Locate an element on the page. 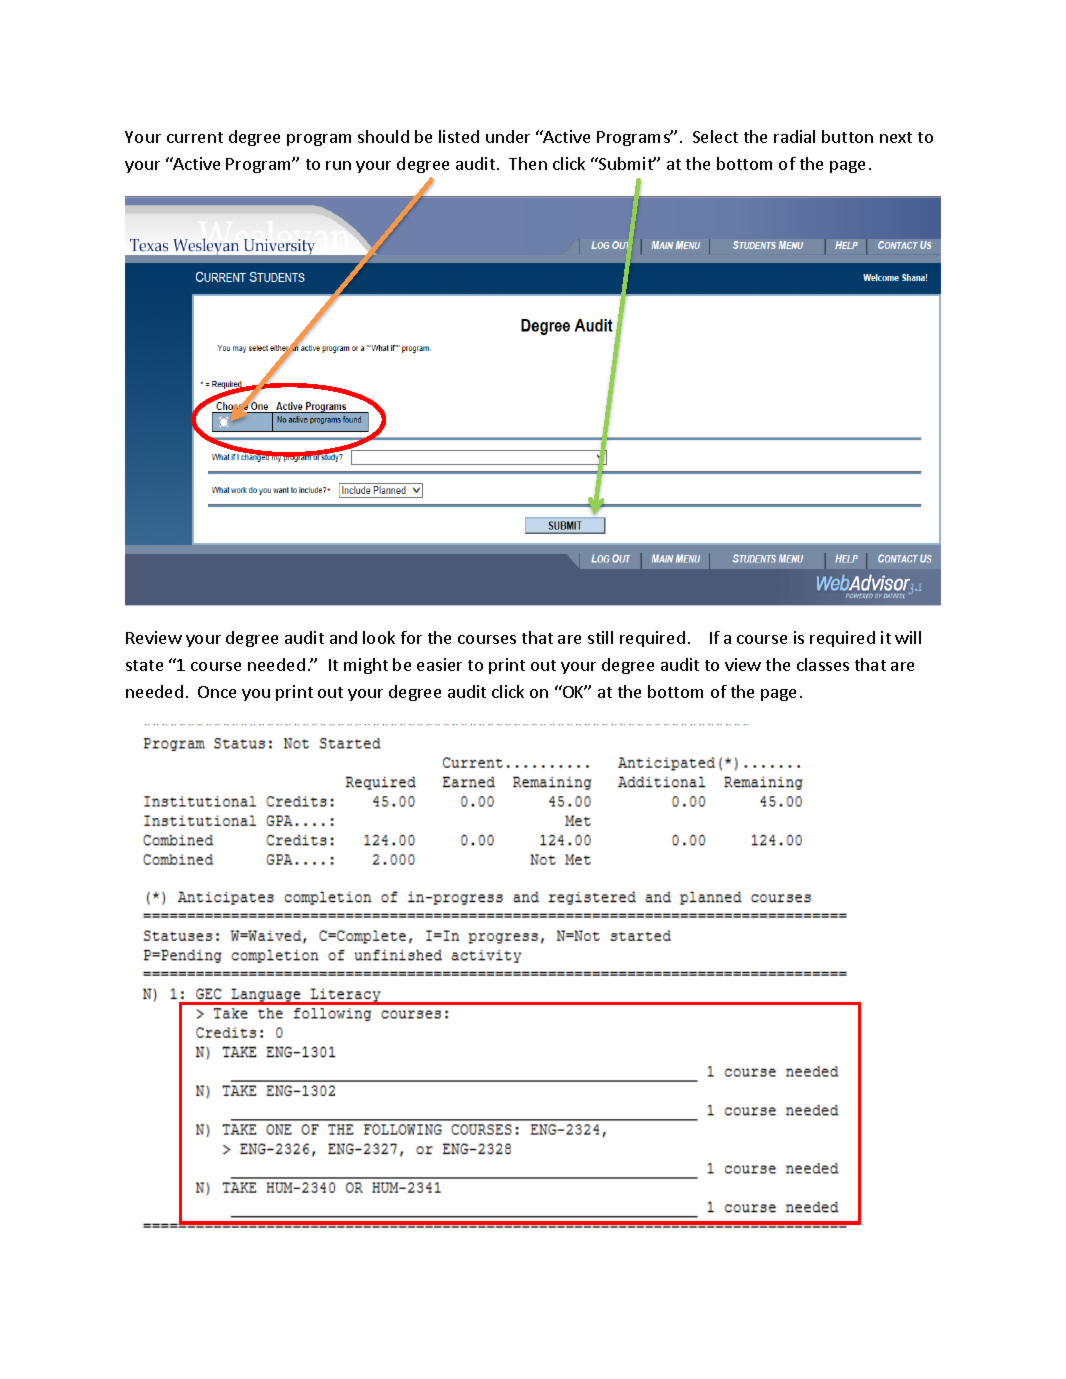 The width and height of the document is (1066, 1379). for is located at coordinates (411, 637).
